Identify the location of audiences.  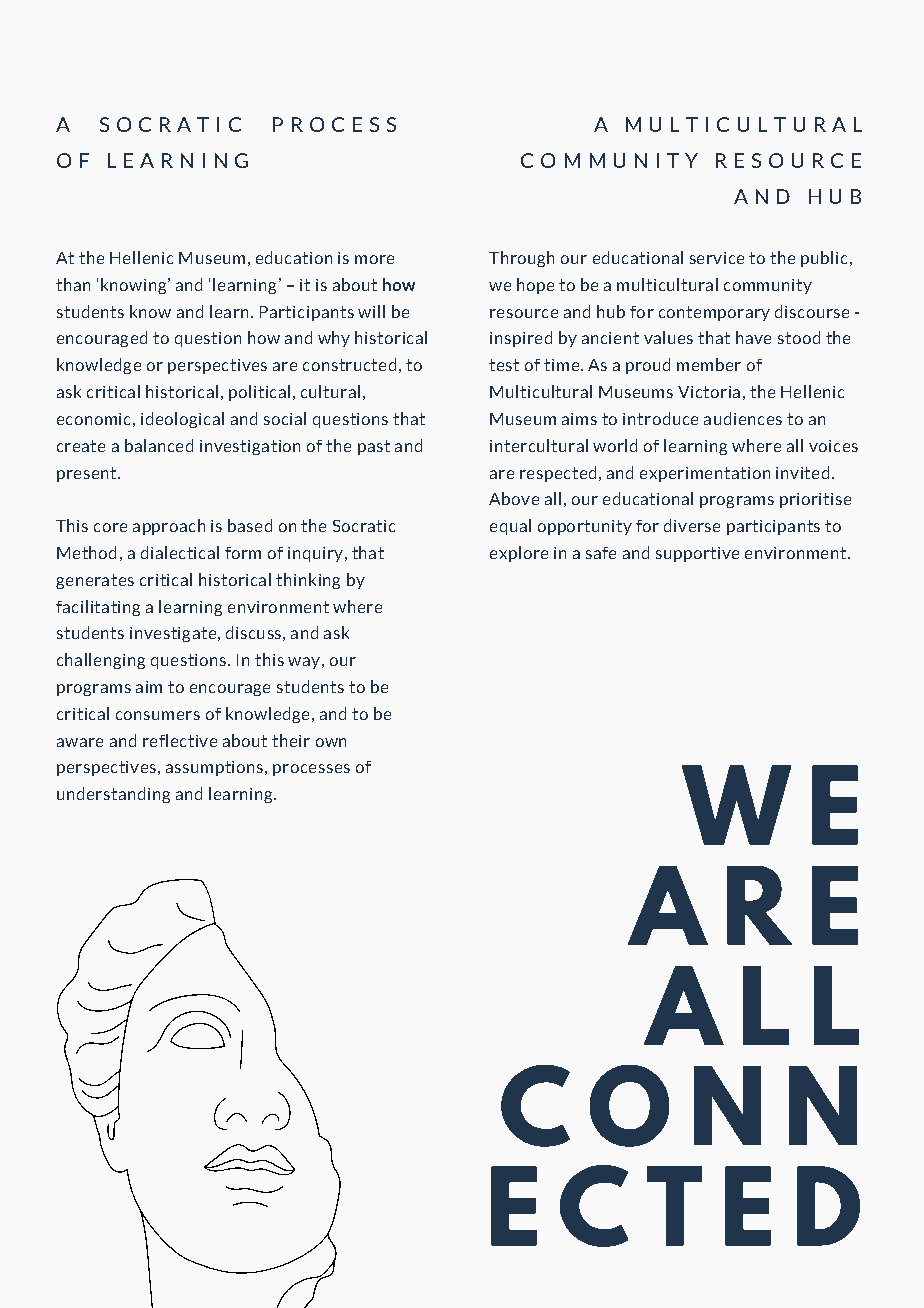
(743, 418).
